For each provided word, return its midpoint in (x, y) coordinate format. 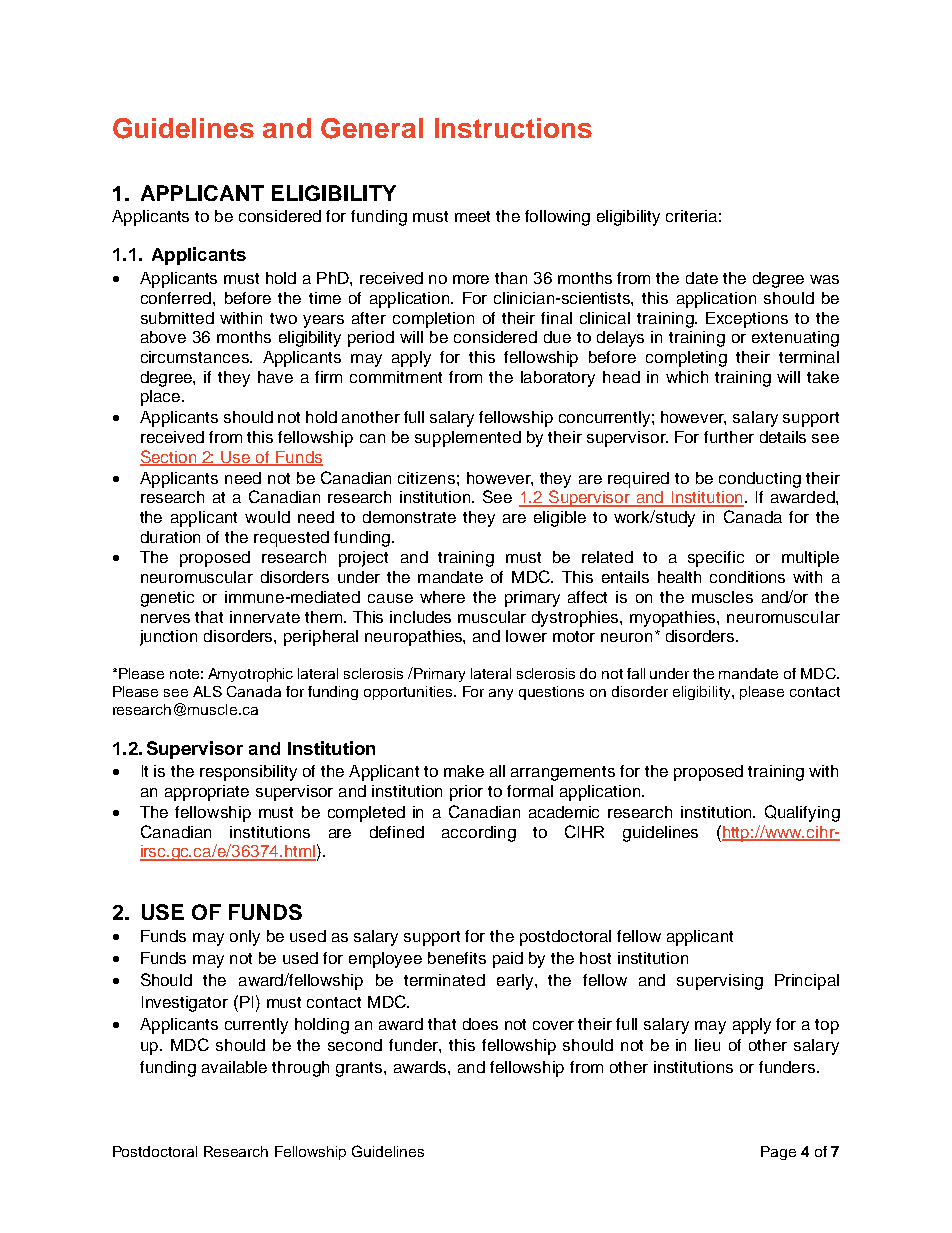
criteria (691, 216)
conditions (747, 577)
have (275, 377)
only (245, 938)
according (479, 834)
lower (526, 636)
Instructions (513, 128)
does (480, 1024)
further (729, 437)
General (372, 128)
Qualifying (802, 813)
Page (778, 1153)
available (234, 1067)
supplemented (468, 439)
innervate (265, 617)
